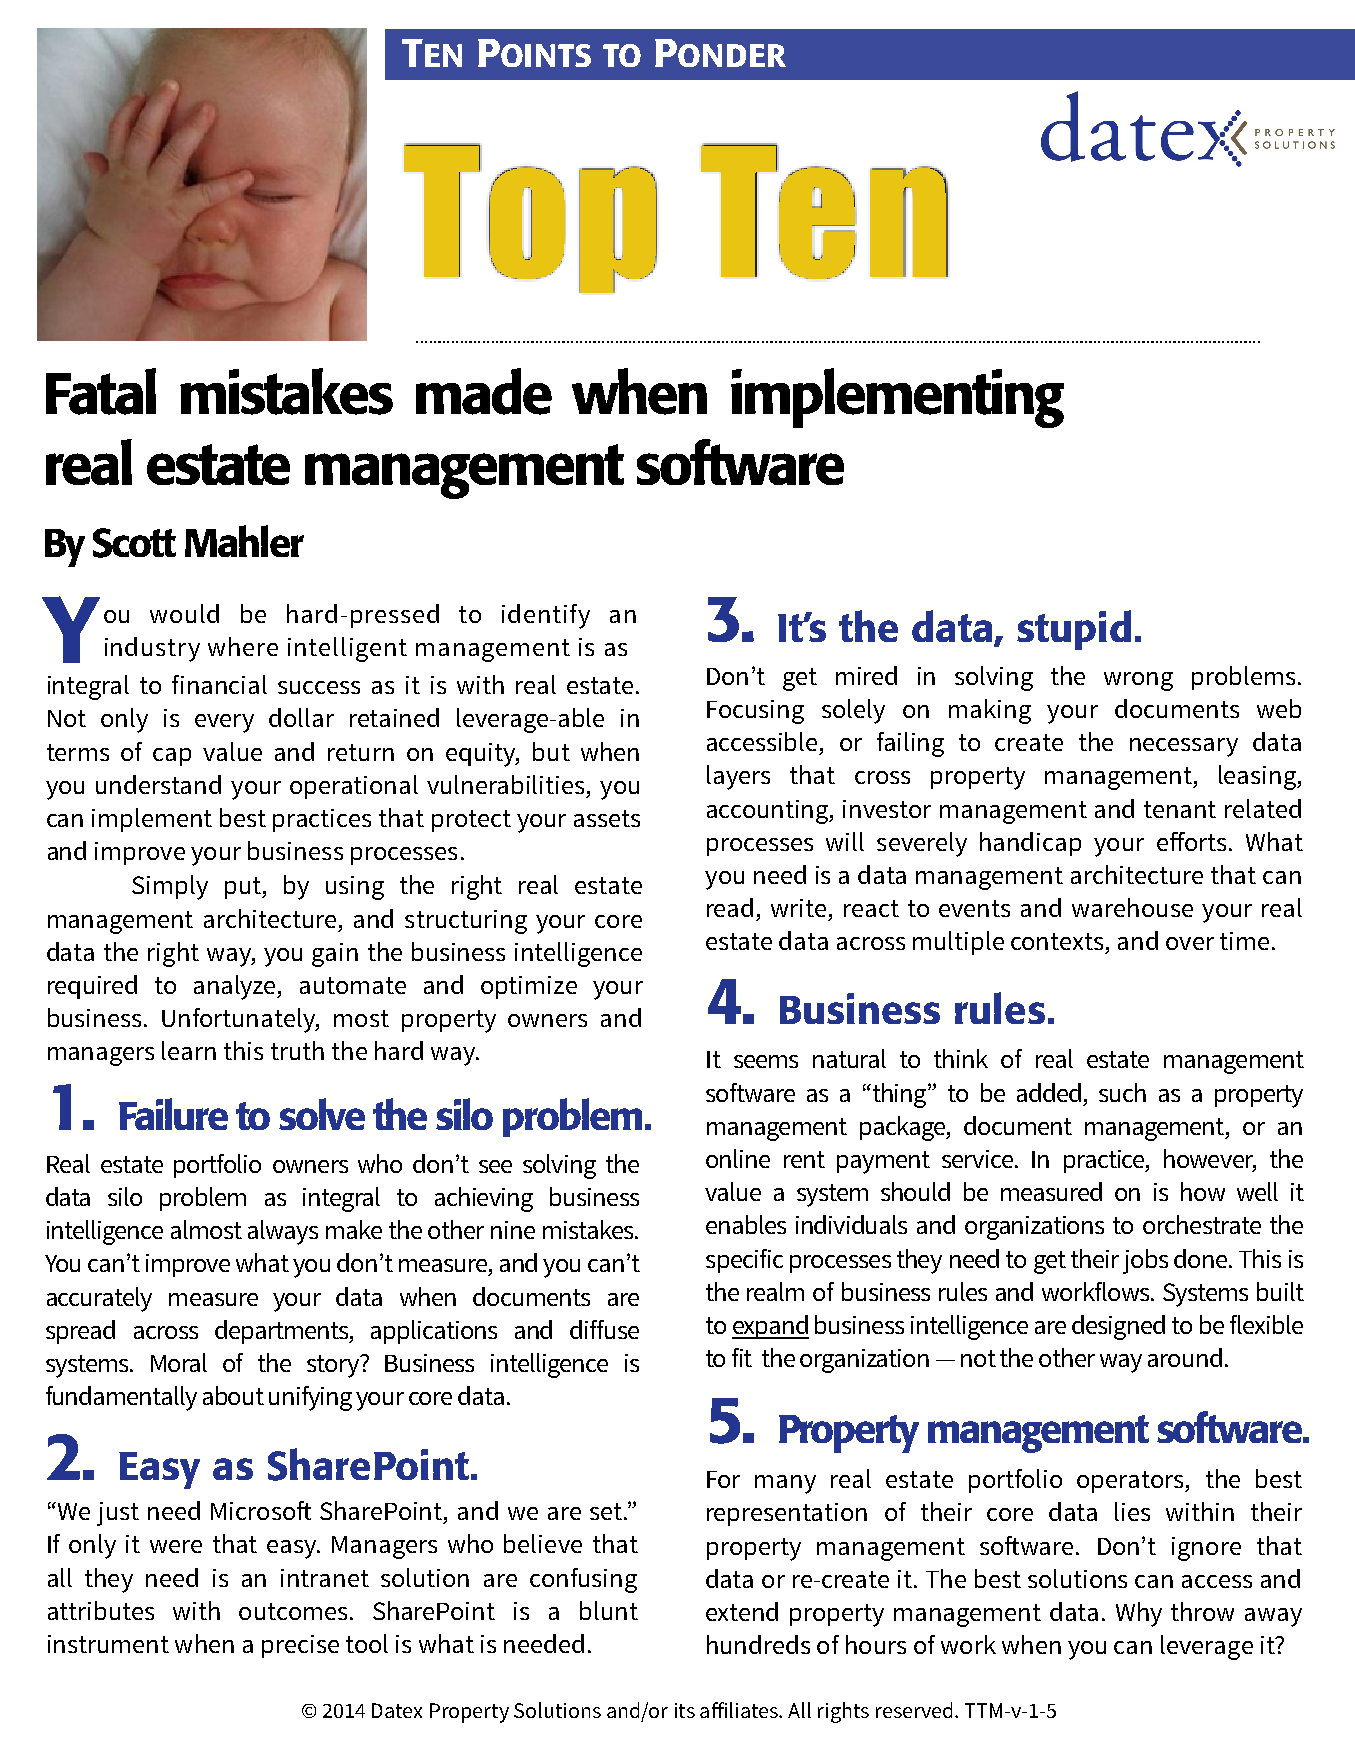  I want to click on gain, so click(335, 955).
